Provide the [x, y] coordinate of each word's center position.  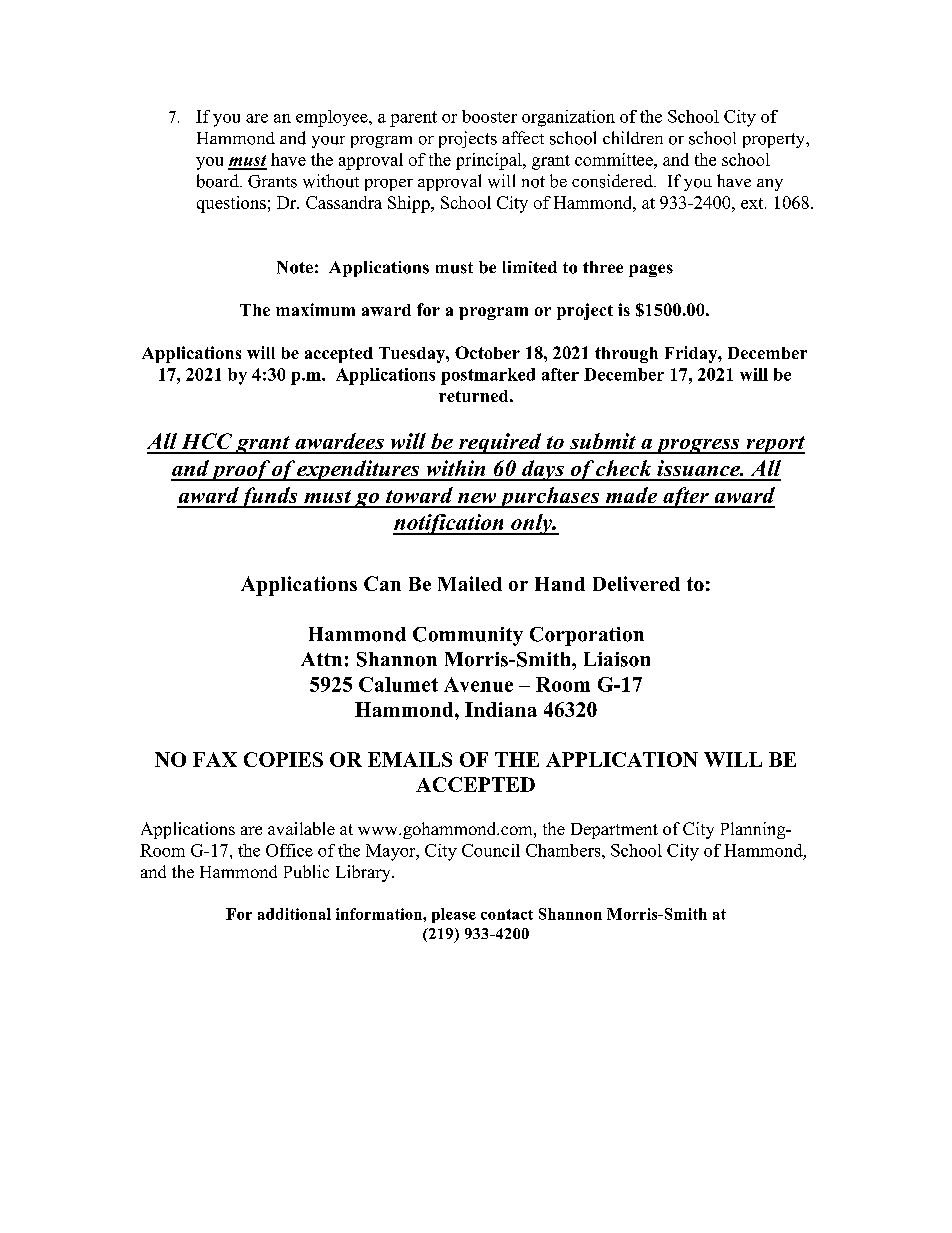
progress [697, 446]
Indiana [501, 709]
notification [449, 524]
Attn [321, 659]
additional [294, 914]
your [328, 142]
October [487, 352]
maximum [315, 309]
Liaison [617, 659]
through [626, 355]
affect [523, 137]
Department [614, 831]
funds [269, 497]
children [633, 137]
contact [507, 914]
